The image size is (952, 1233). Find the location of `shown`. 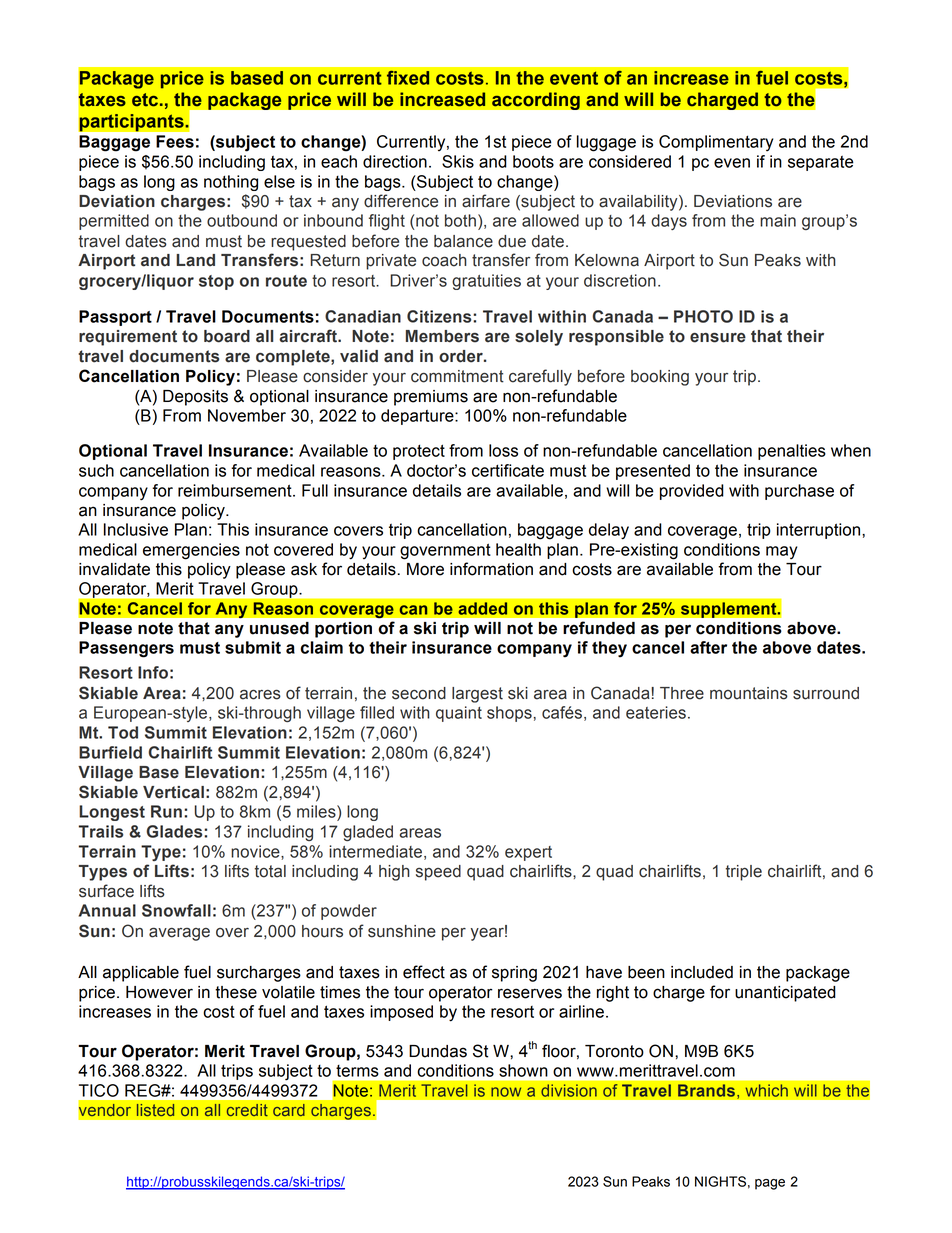

shown is located at coordinates (523, 1070).
